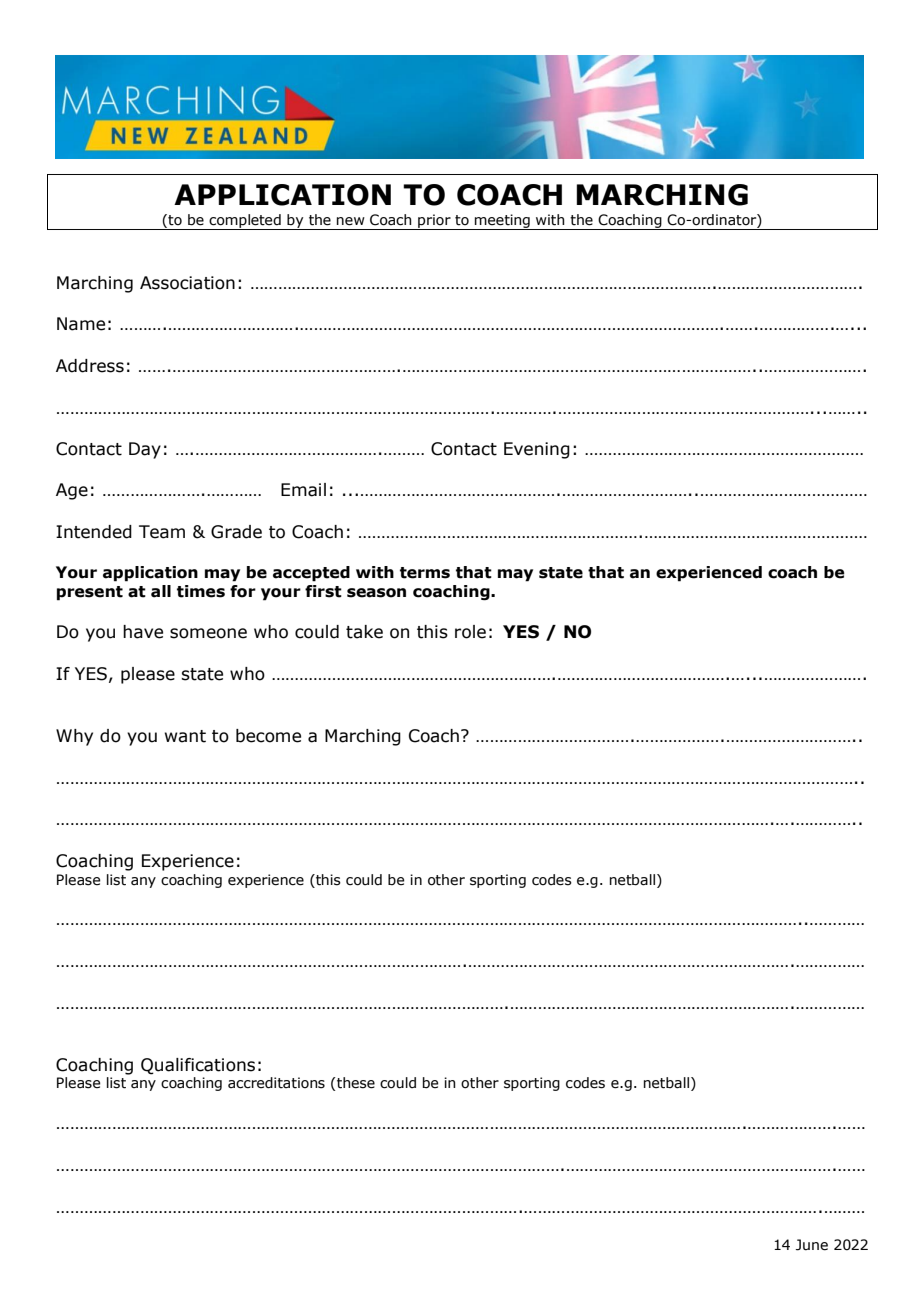  I want to click on Qualifications, so click(198, 1066).
